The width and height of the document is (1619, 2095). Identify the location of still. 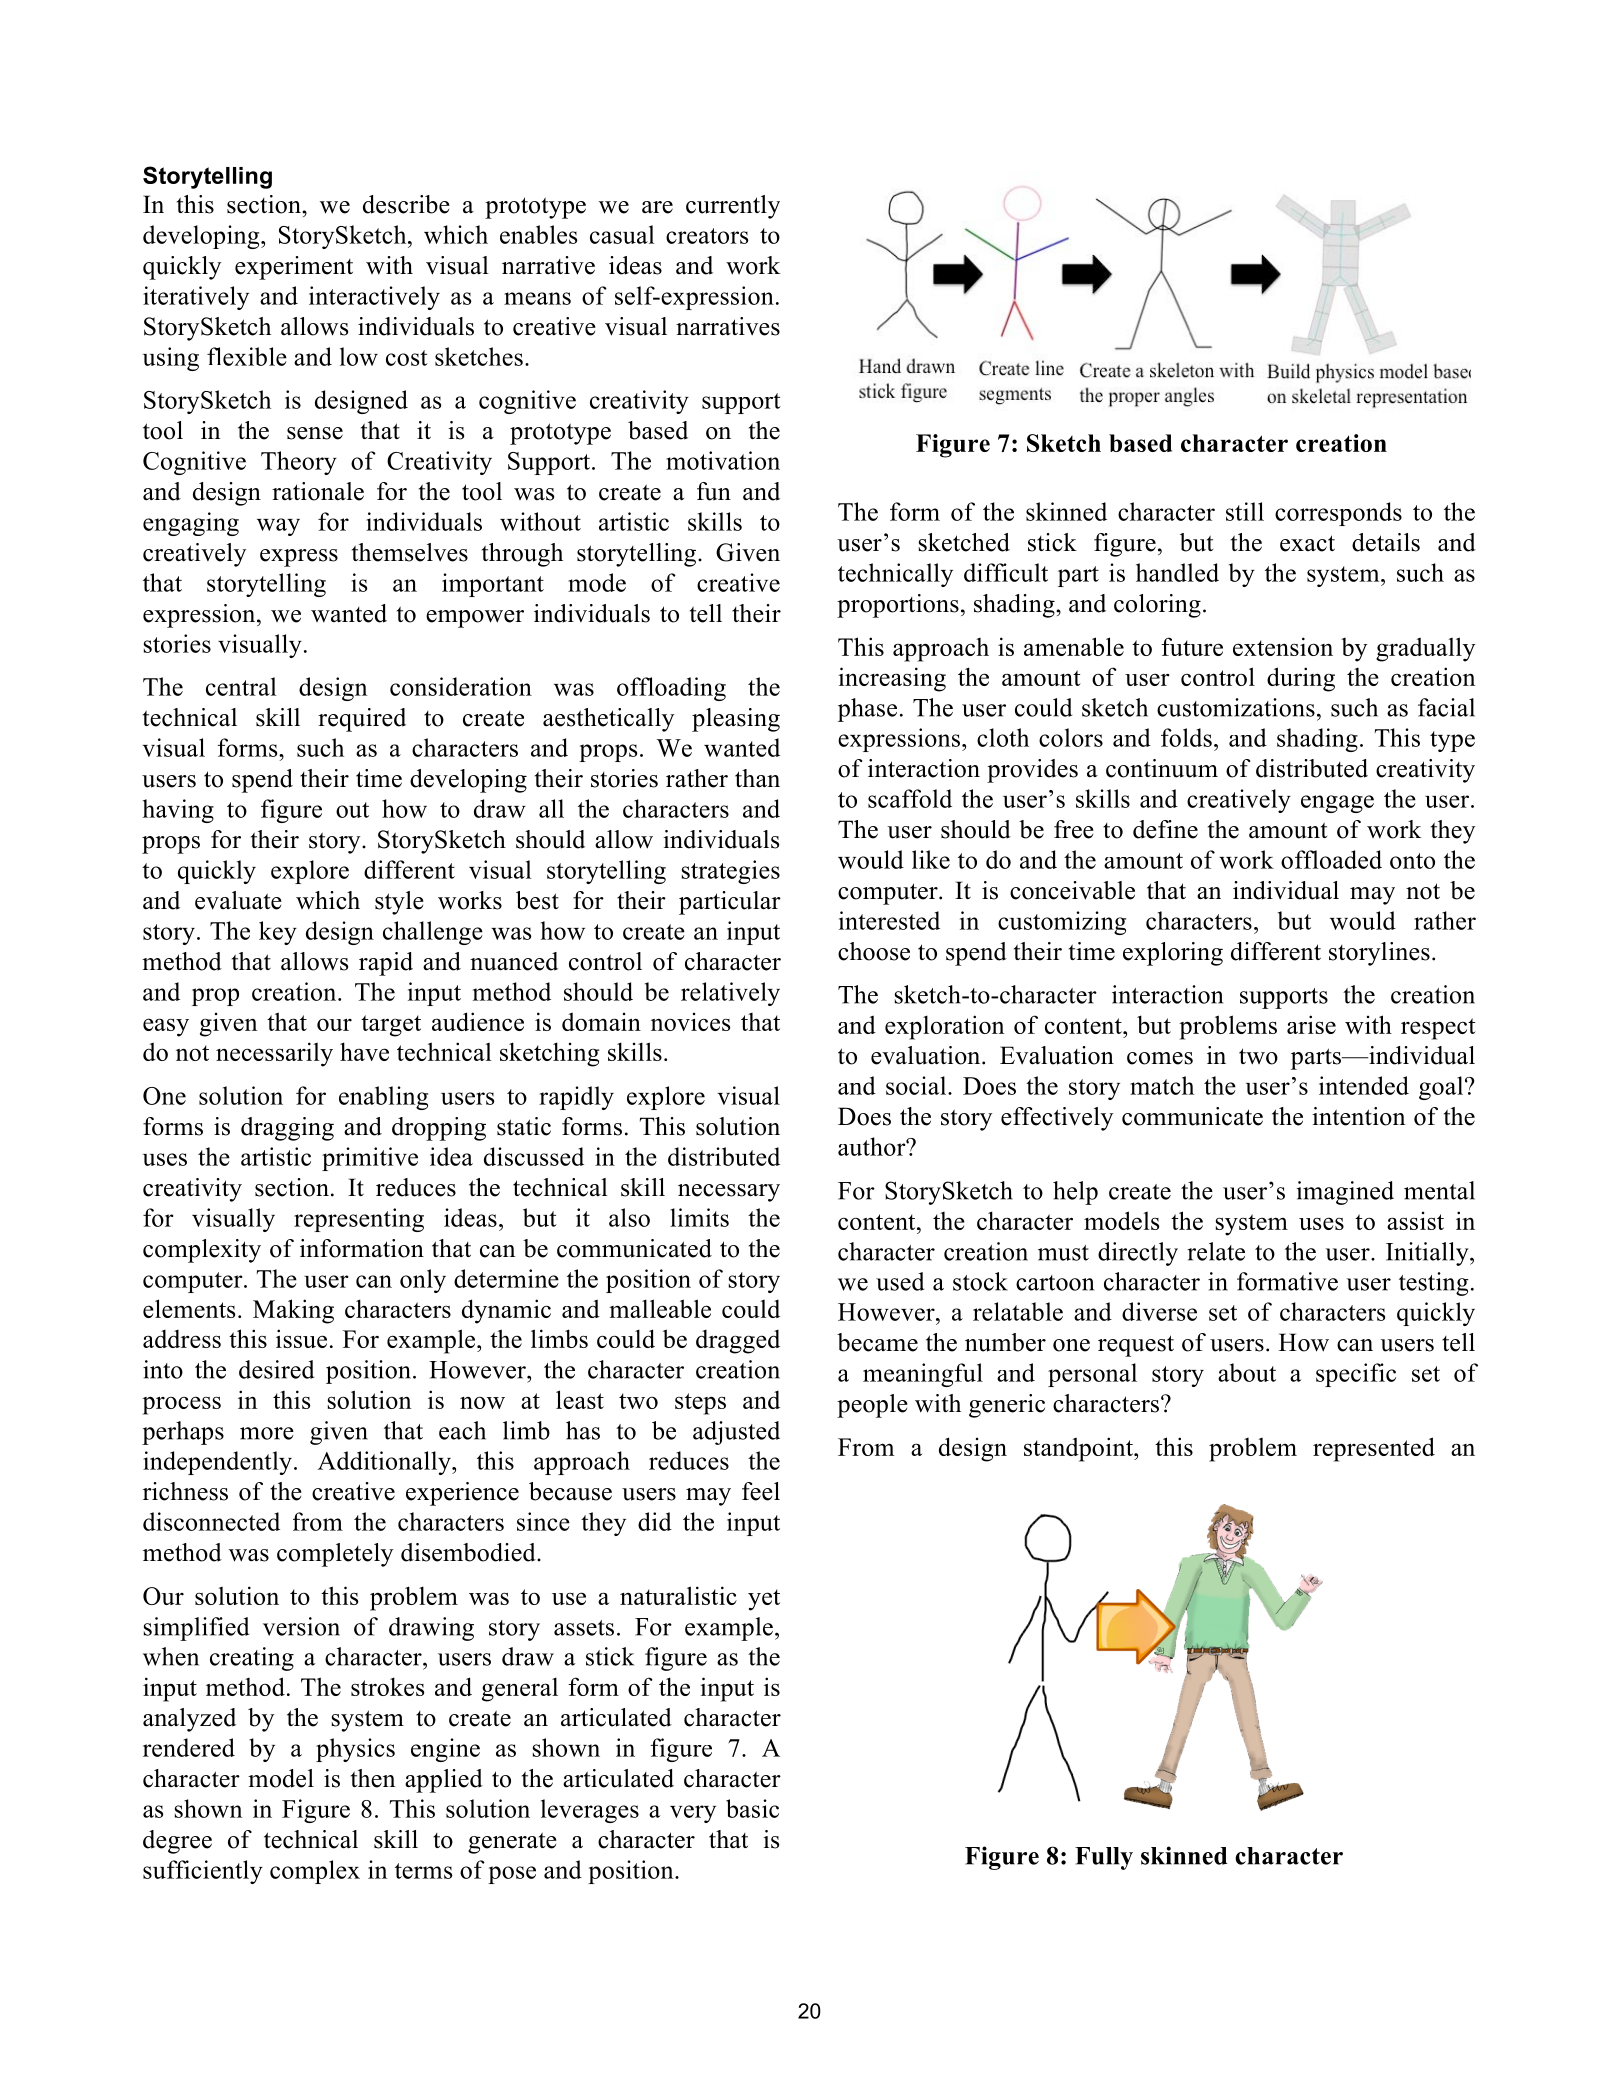
(1245, 511).
